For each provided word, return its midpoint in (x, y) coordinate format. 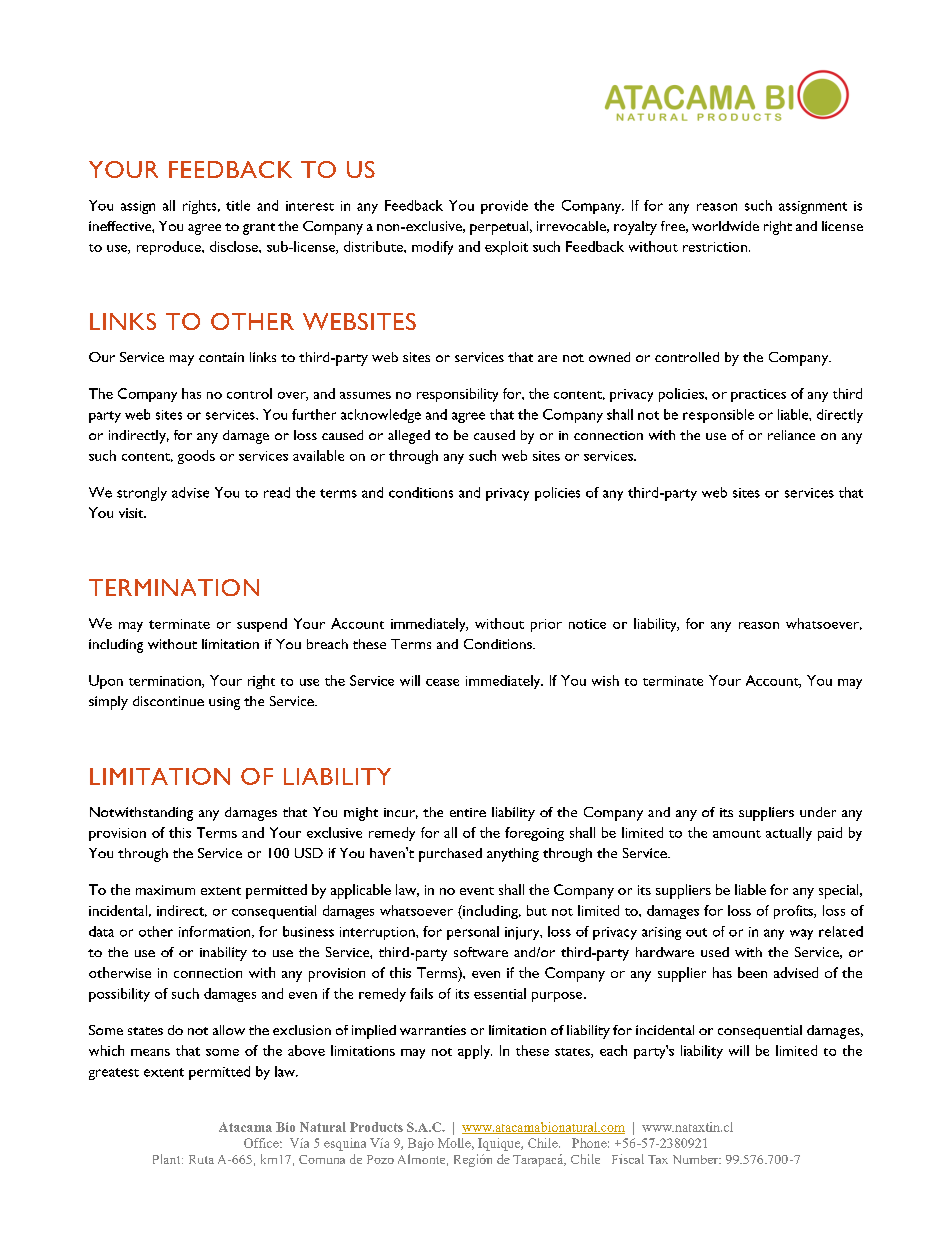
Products (376, 1127)
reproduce (170, 248)
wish (605, 680)
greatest (114, 1074)
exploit (506, 248)
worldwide (725, 226)
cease (442, 682)
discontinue (168, 701)
